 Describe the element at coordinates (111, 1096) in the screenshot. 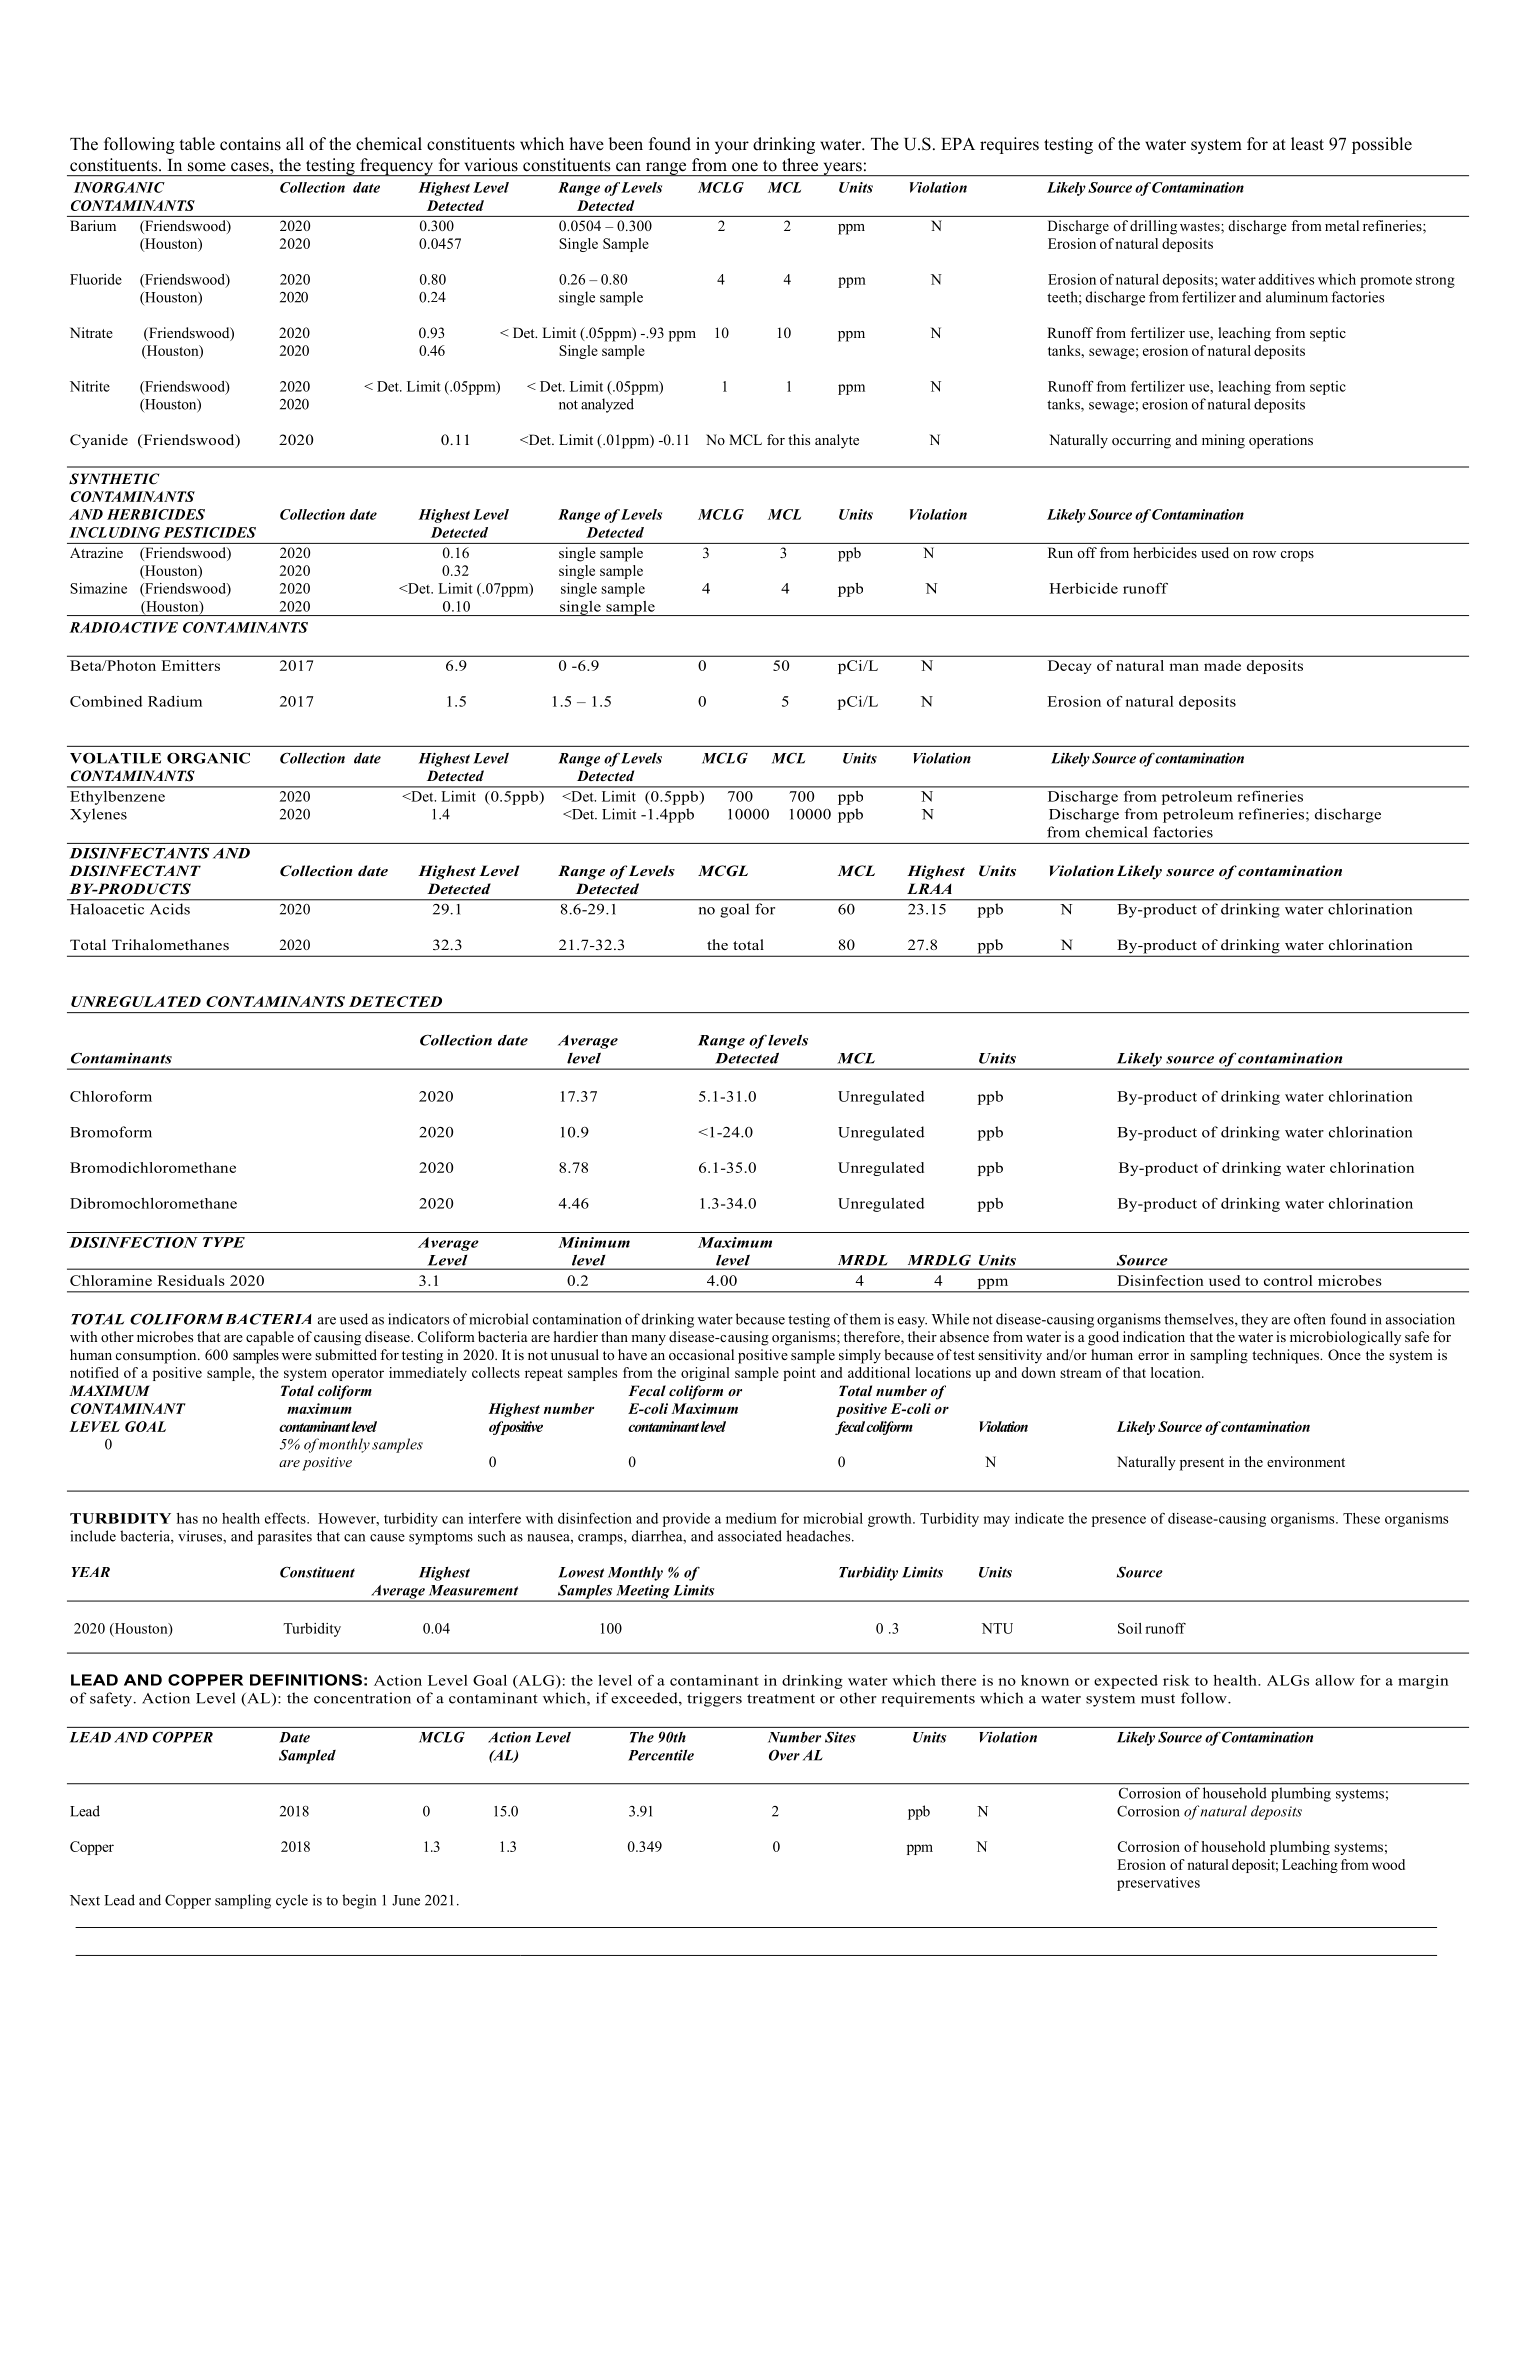

I see `Chloroform` at that location.
